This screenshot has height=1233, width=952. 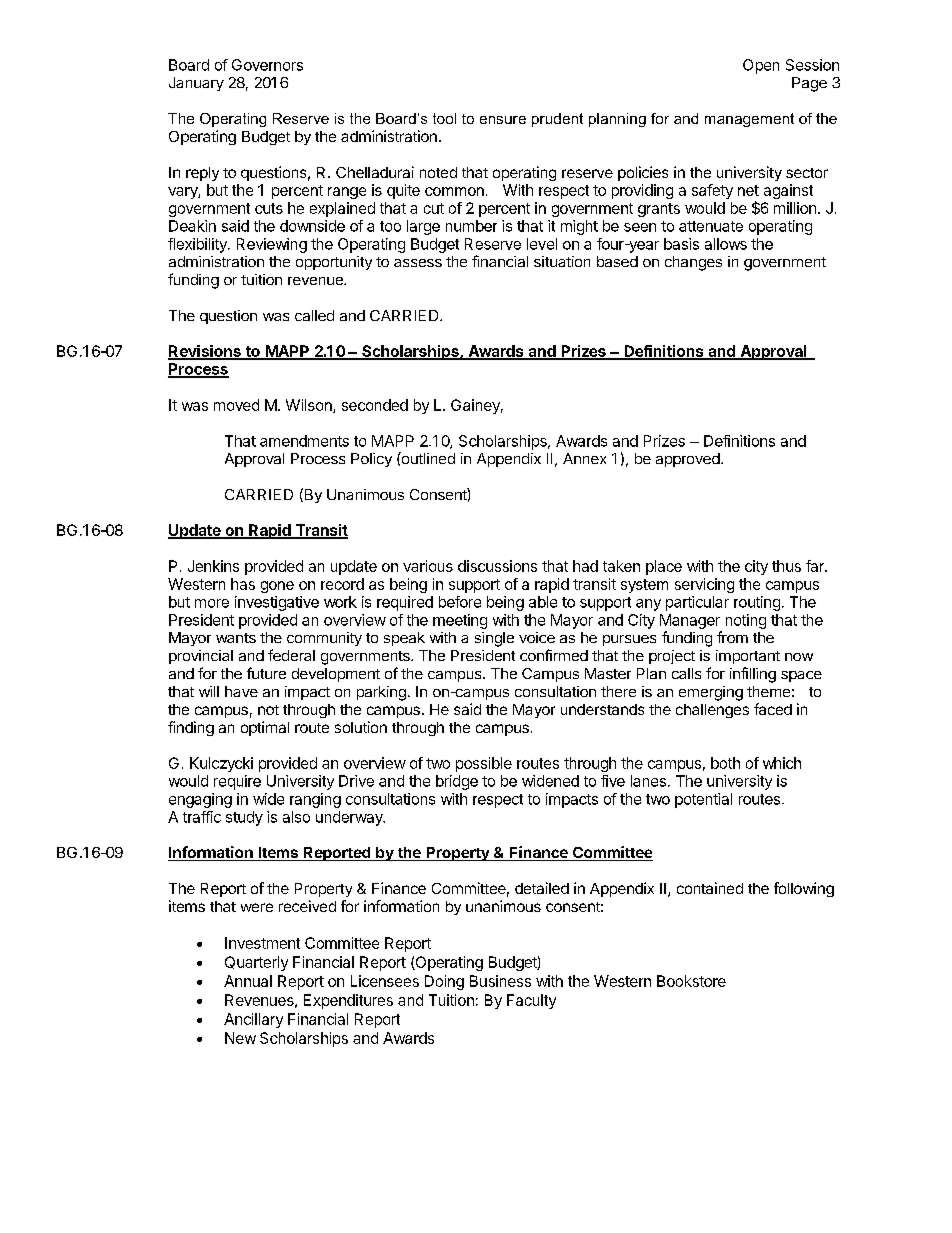 What do you see at coordinates (691, 981) in the screenshot?
I see `Bookstore` at bounding box center [691, 981].
